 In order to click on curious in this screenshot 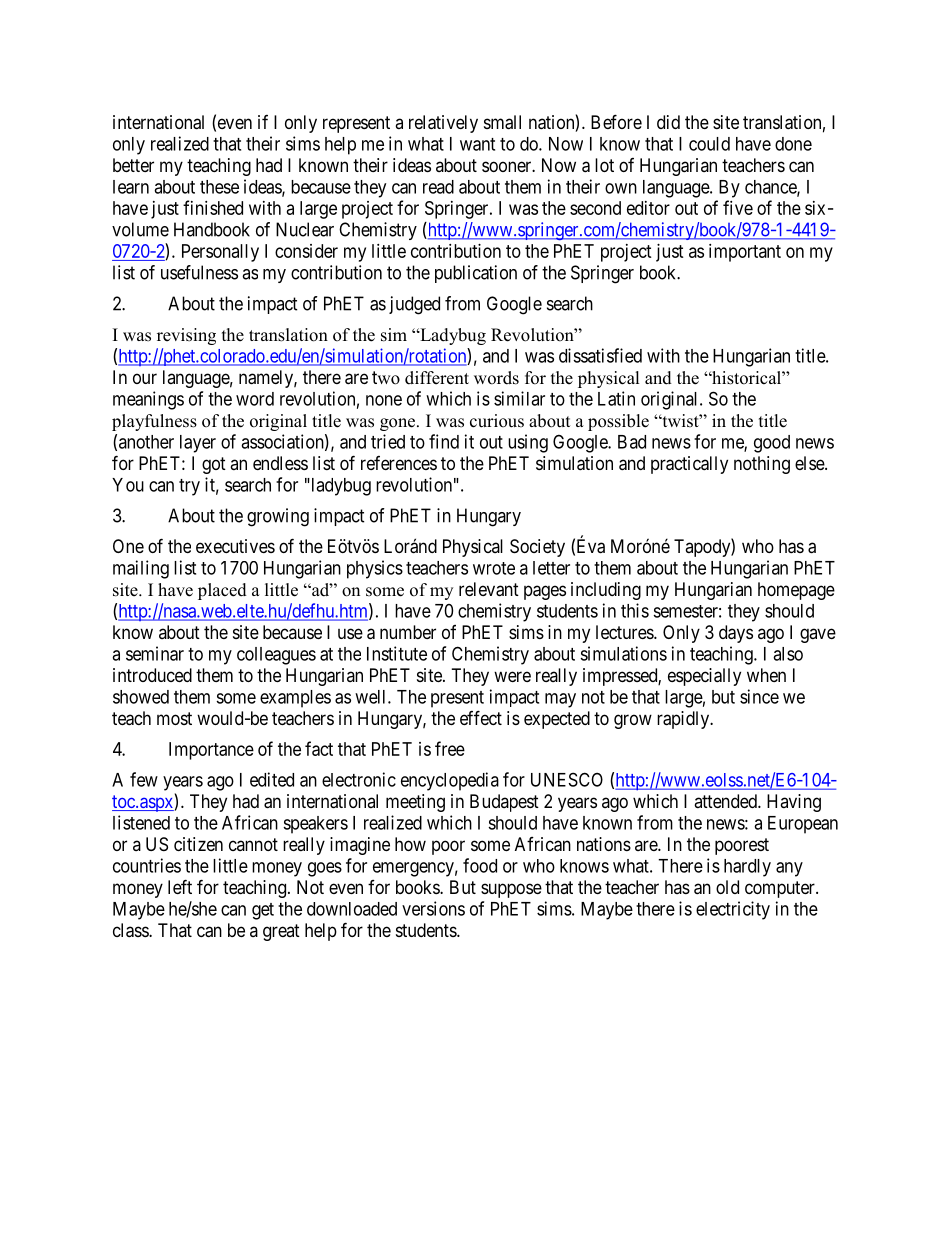, I will do `click(497, 421)`.
